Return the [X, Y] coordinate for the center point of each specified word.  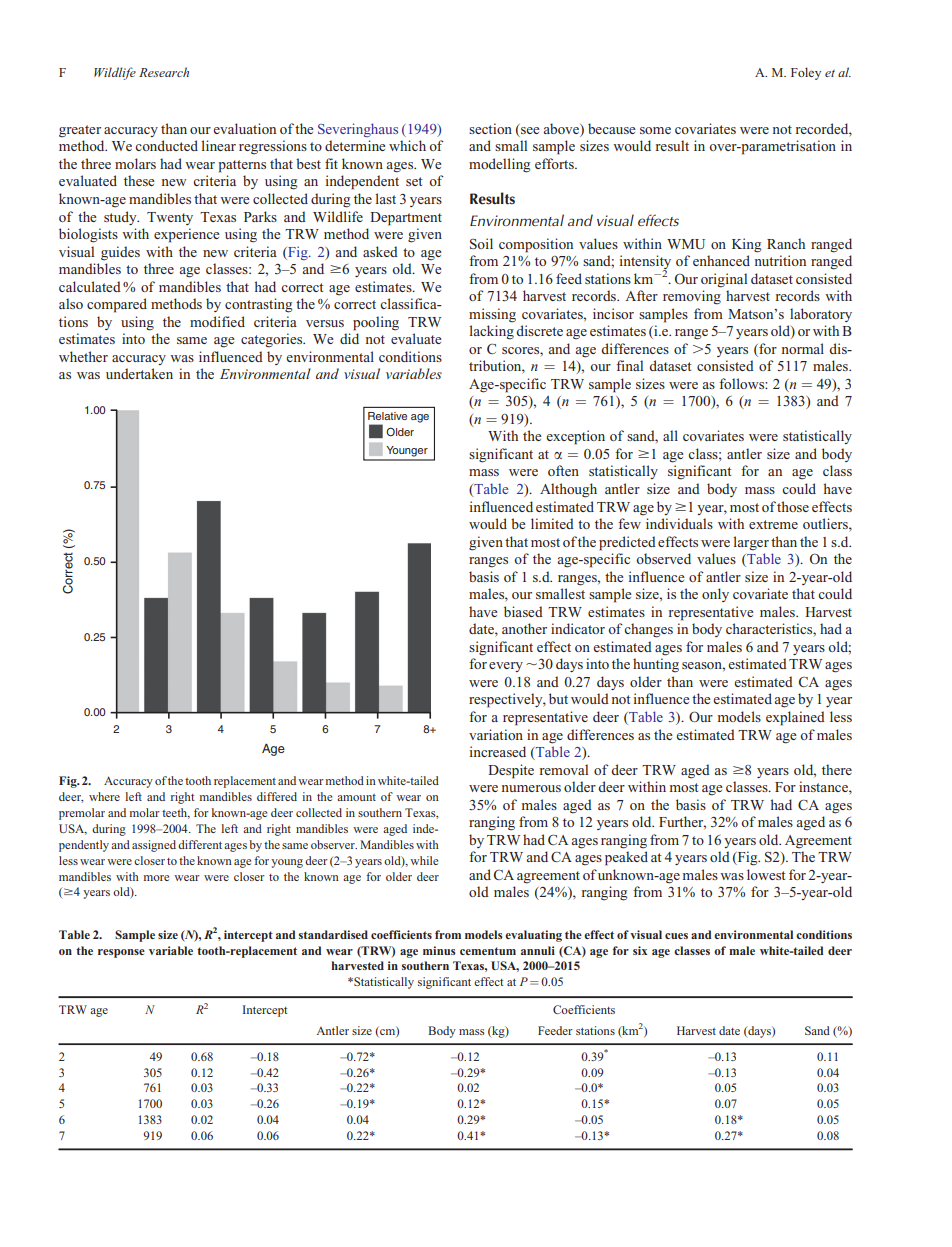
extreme [773, 524]
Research [164, 72]
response [121, 953]
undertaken [139, 373]
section [490, 128]
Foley [806, 73]
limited [552, 523]
